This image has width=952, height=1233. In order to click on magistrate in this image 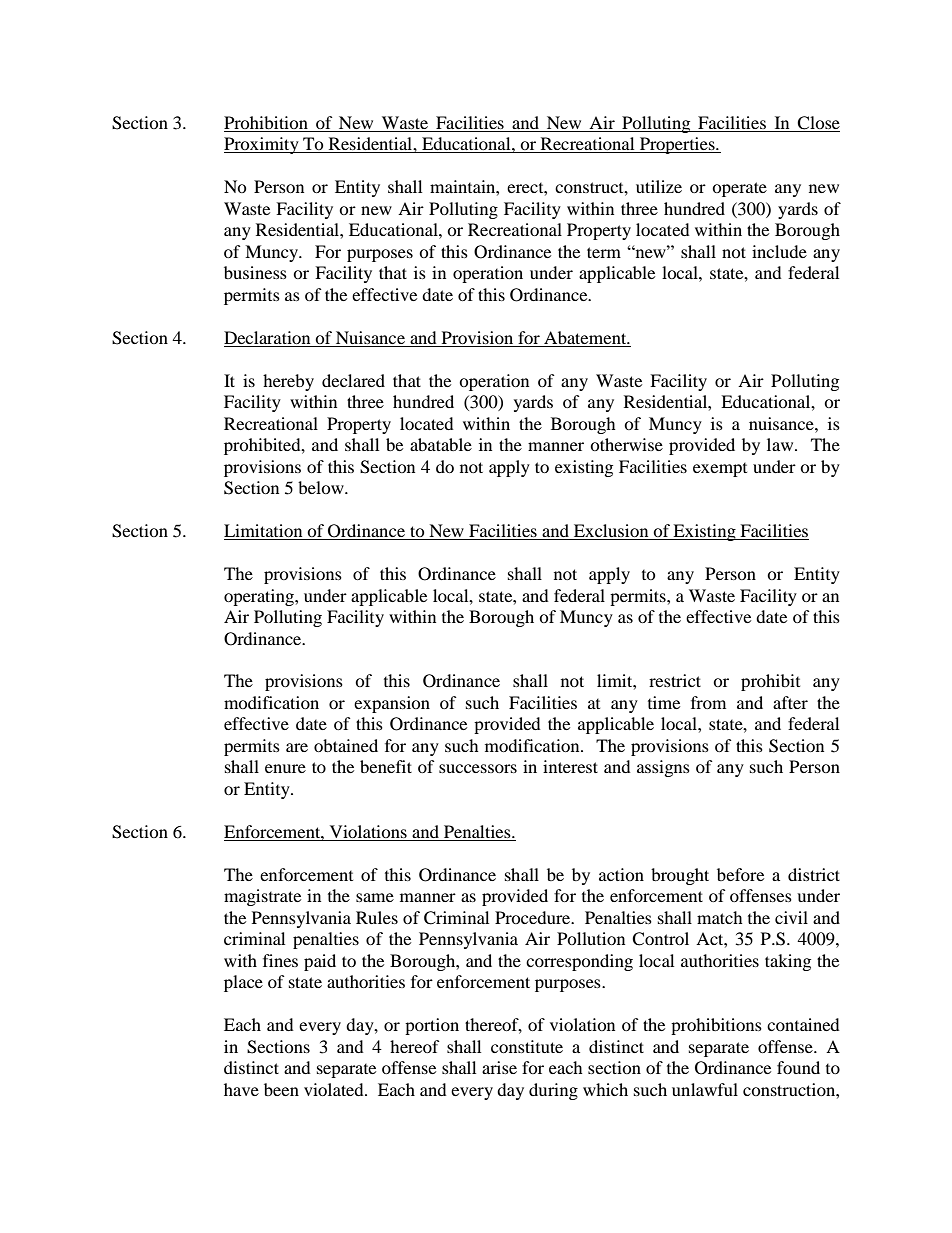, I will do `click(262, 897)`.
